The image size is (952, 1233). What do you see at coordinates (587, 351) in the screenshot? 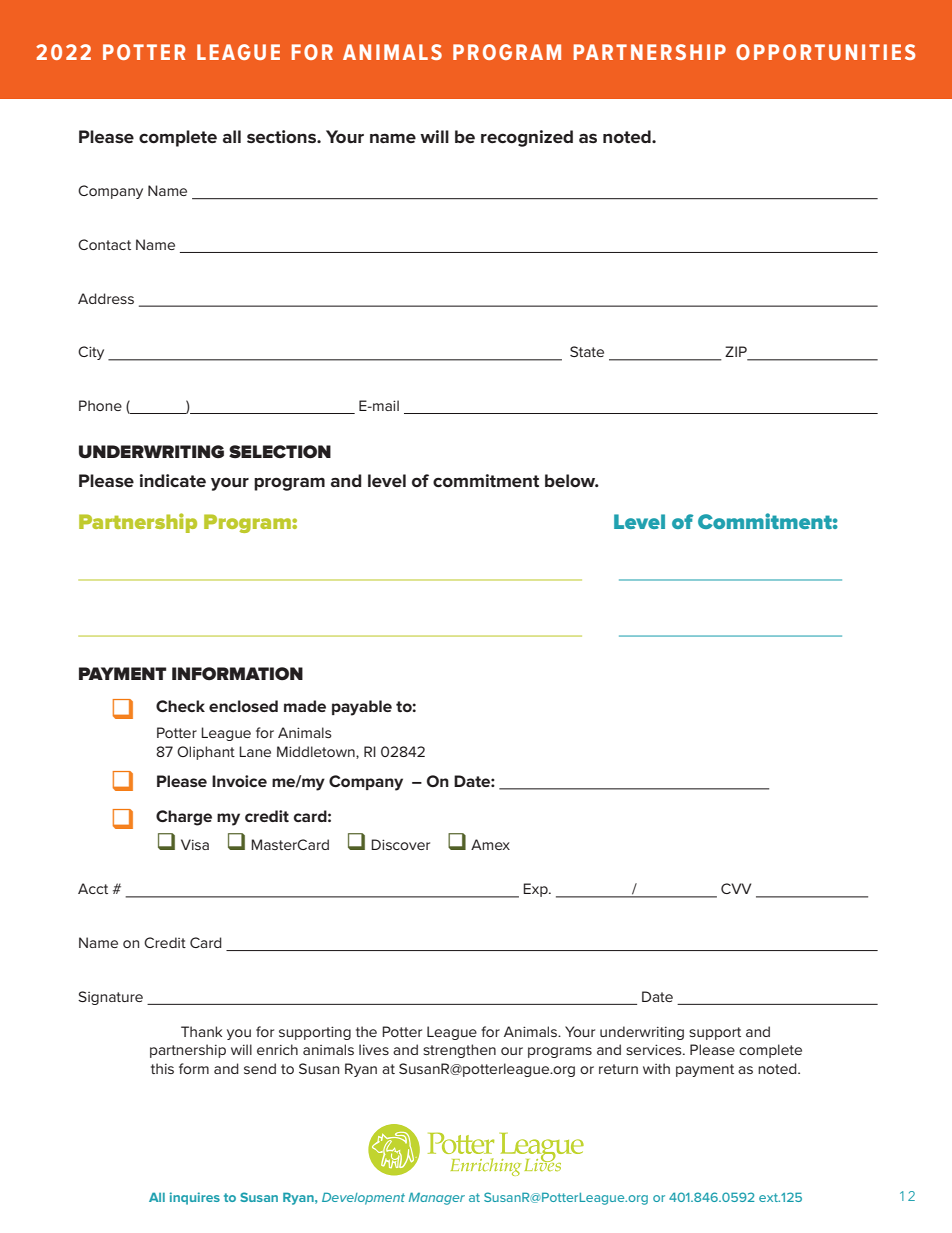
I see `State` at bounding box center [587, 351].
